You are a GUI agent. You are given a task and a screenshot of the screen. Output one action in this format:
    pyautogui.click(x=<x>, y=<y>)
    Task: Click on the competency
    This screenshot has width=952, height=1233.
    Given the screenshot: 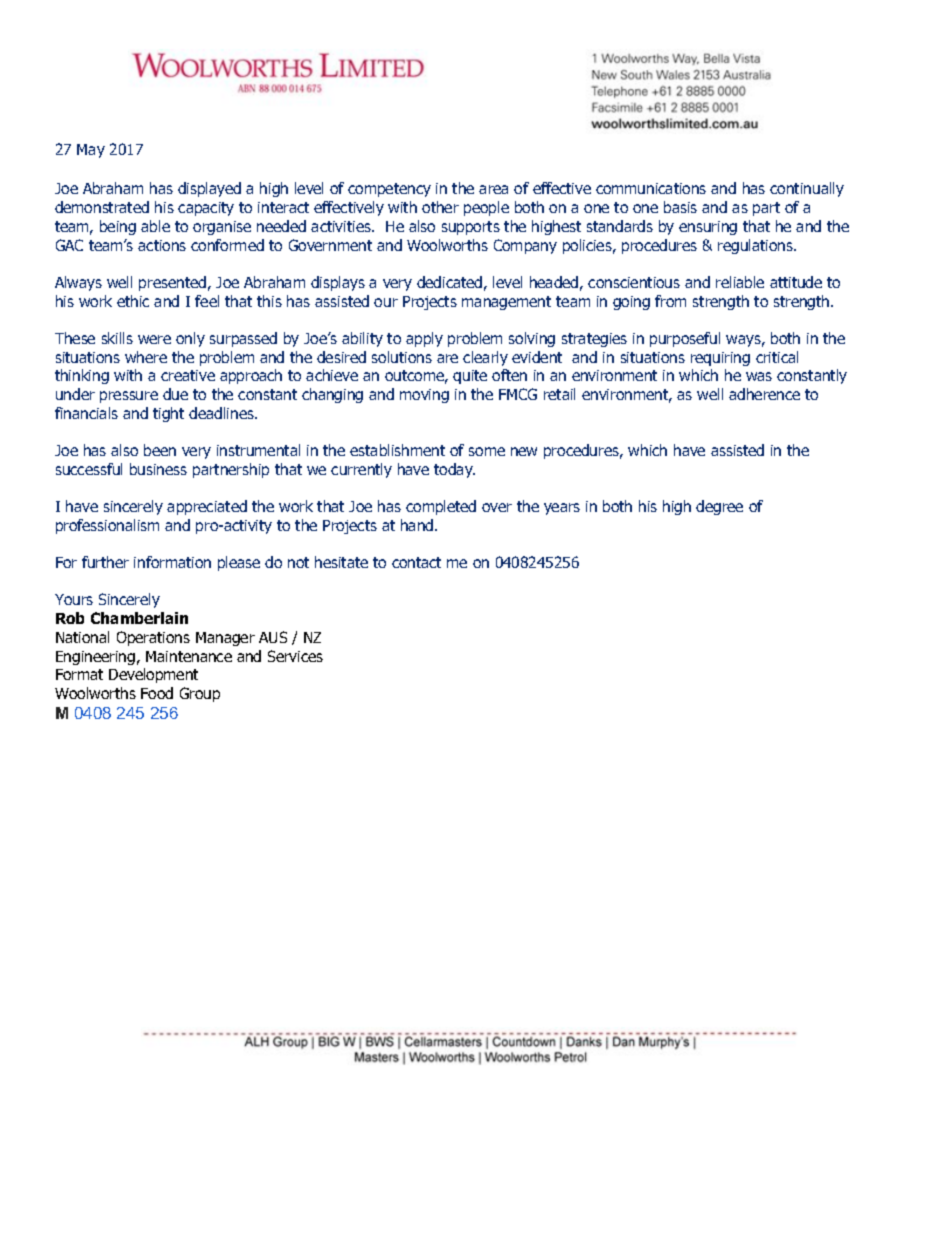 What is the action you would take?
    pyautogui.click(x=389, y=190)
